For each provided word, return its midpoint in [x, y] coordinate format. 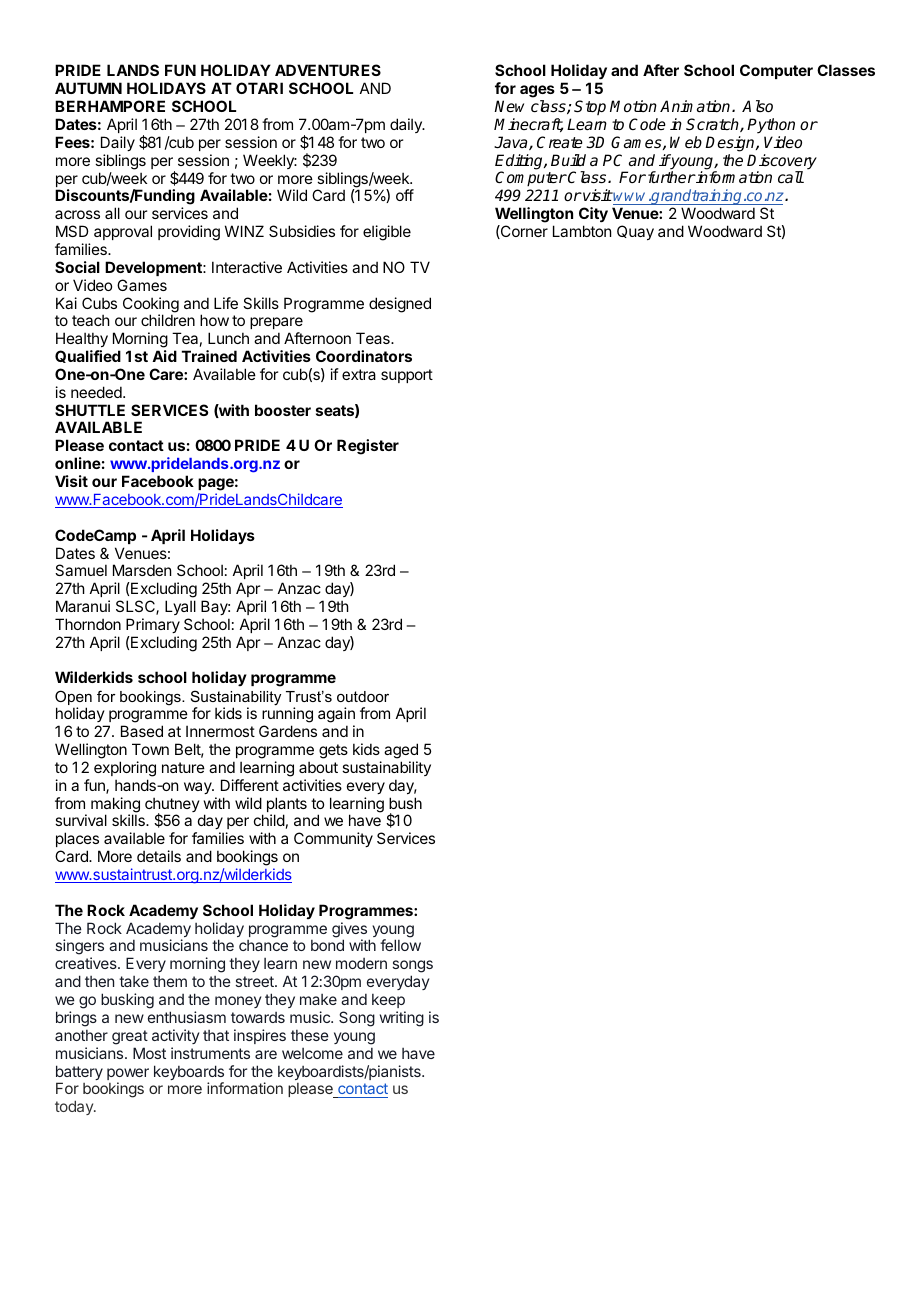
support [407, 376]
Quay [635, 232]
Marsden [142, 570]
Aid [164, 356]
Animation [696, 106]
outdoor [363, 696]
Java [512, 143]
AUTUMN [88, 88]
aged [401, 751]
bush [405, 803]
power [128, 1075]
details [159, 856]
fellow [400, 945]
